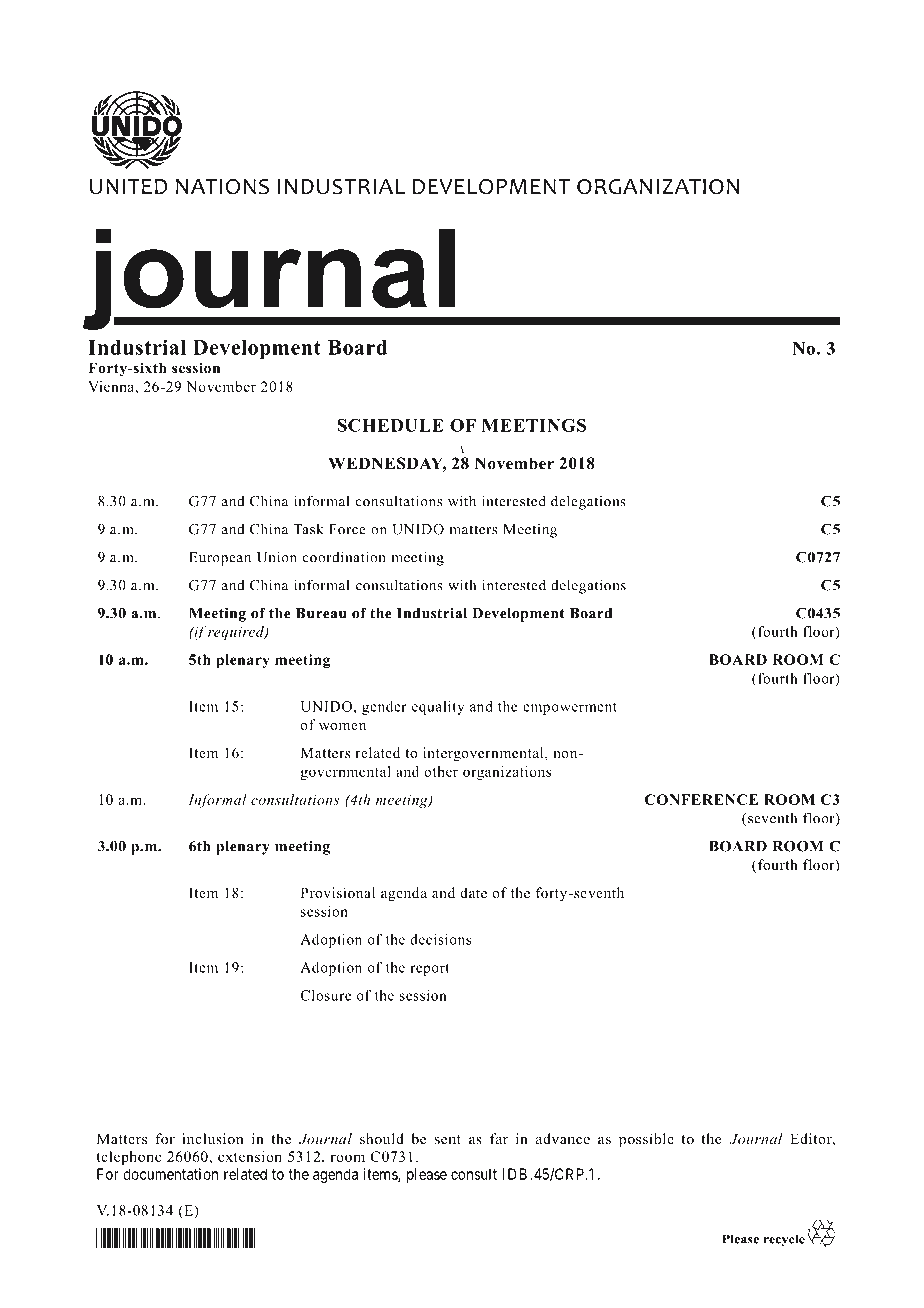 This image has height=1308, width=924. I want to click on empowerment, so click(570, 709).
